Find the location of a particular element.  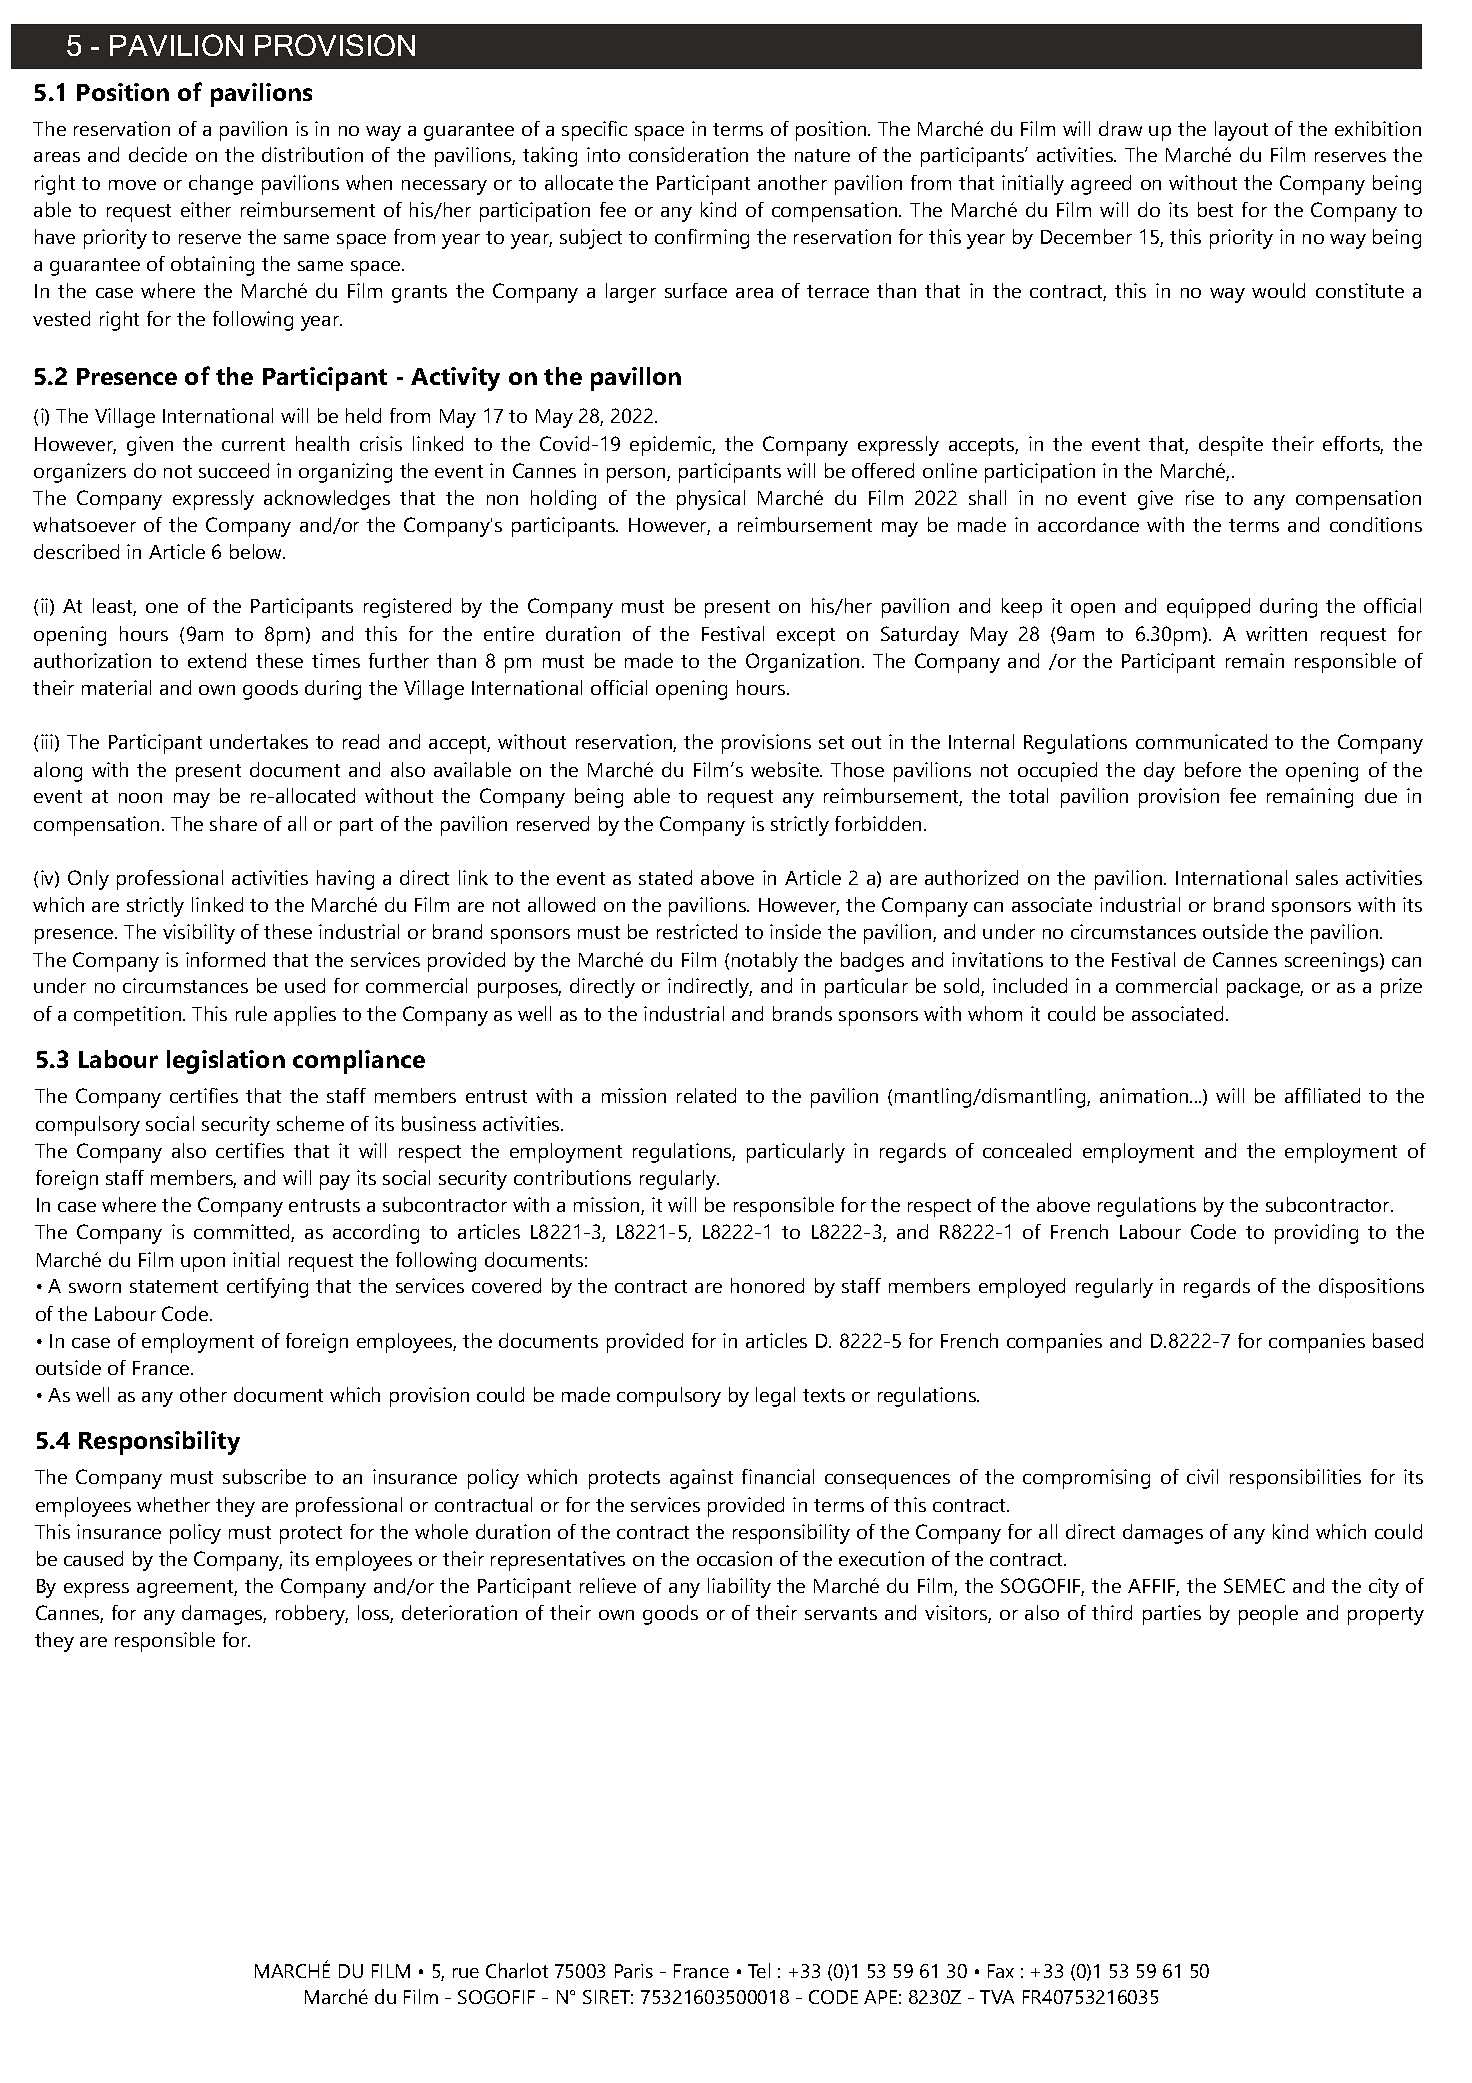

against is located at coordinates (701, 1479).
